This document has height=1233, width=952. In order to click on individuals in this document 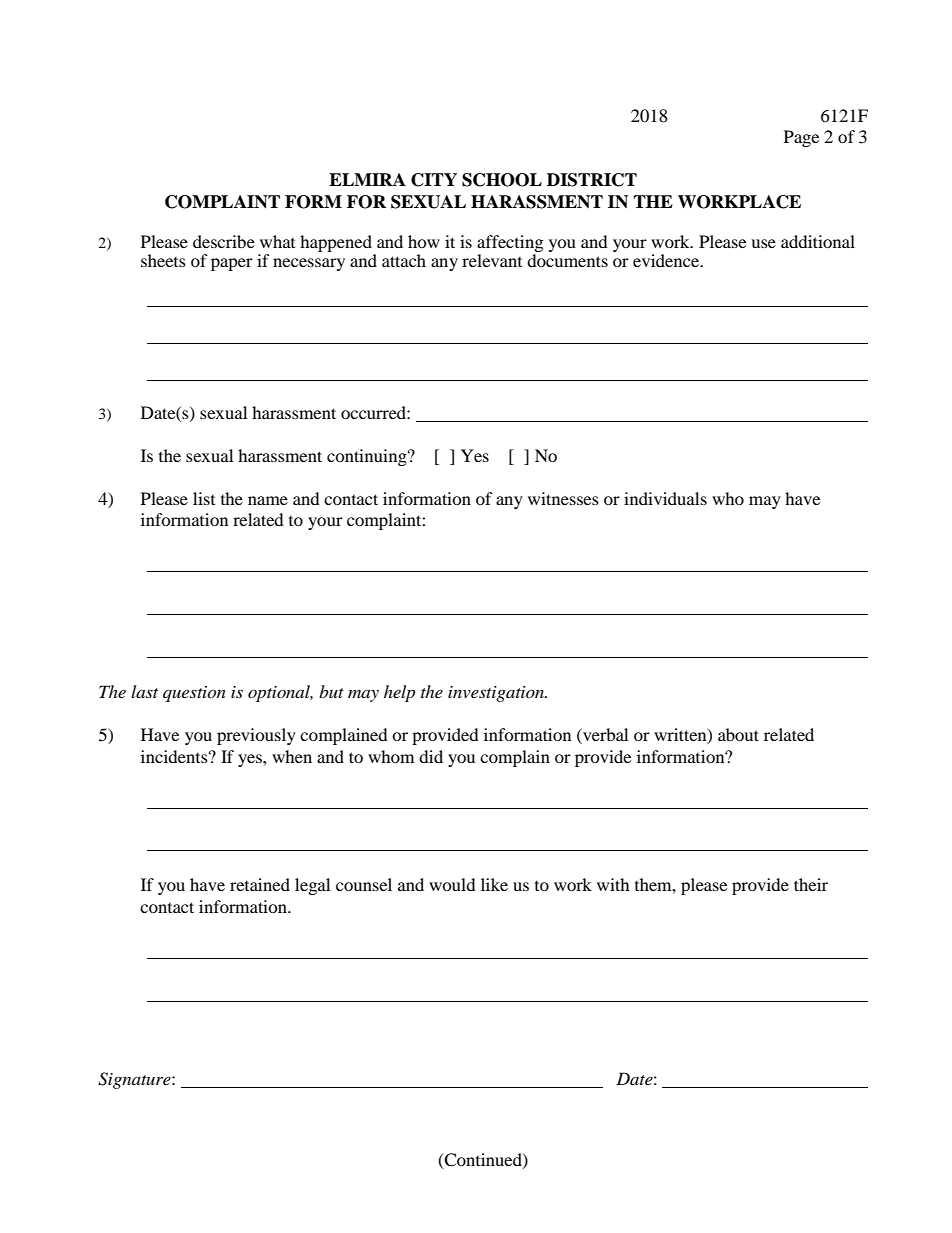, I will do `click(665, 498)`.
